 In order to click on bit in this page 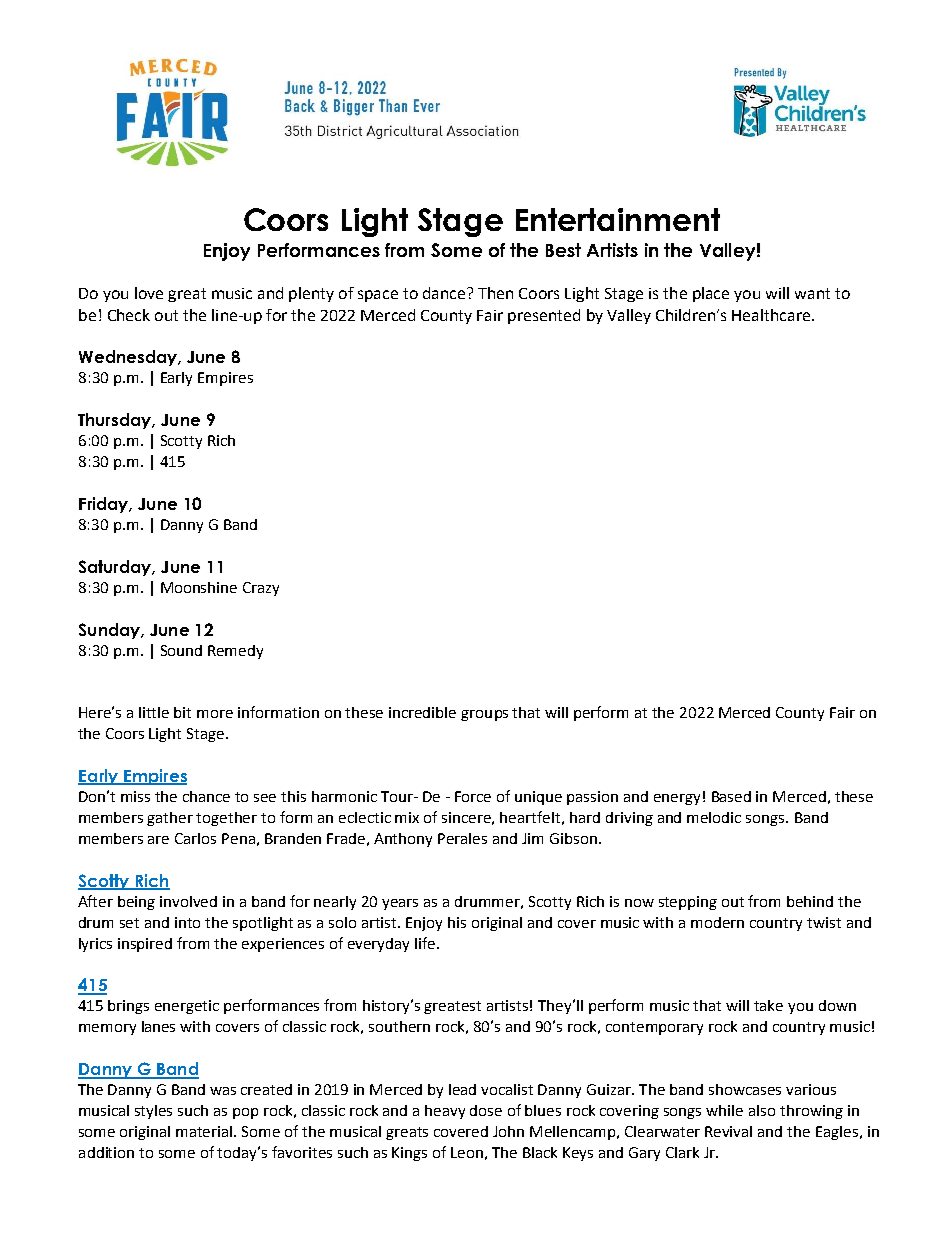, I will do `click(182, 712)`.
